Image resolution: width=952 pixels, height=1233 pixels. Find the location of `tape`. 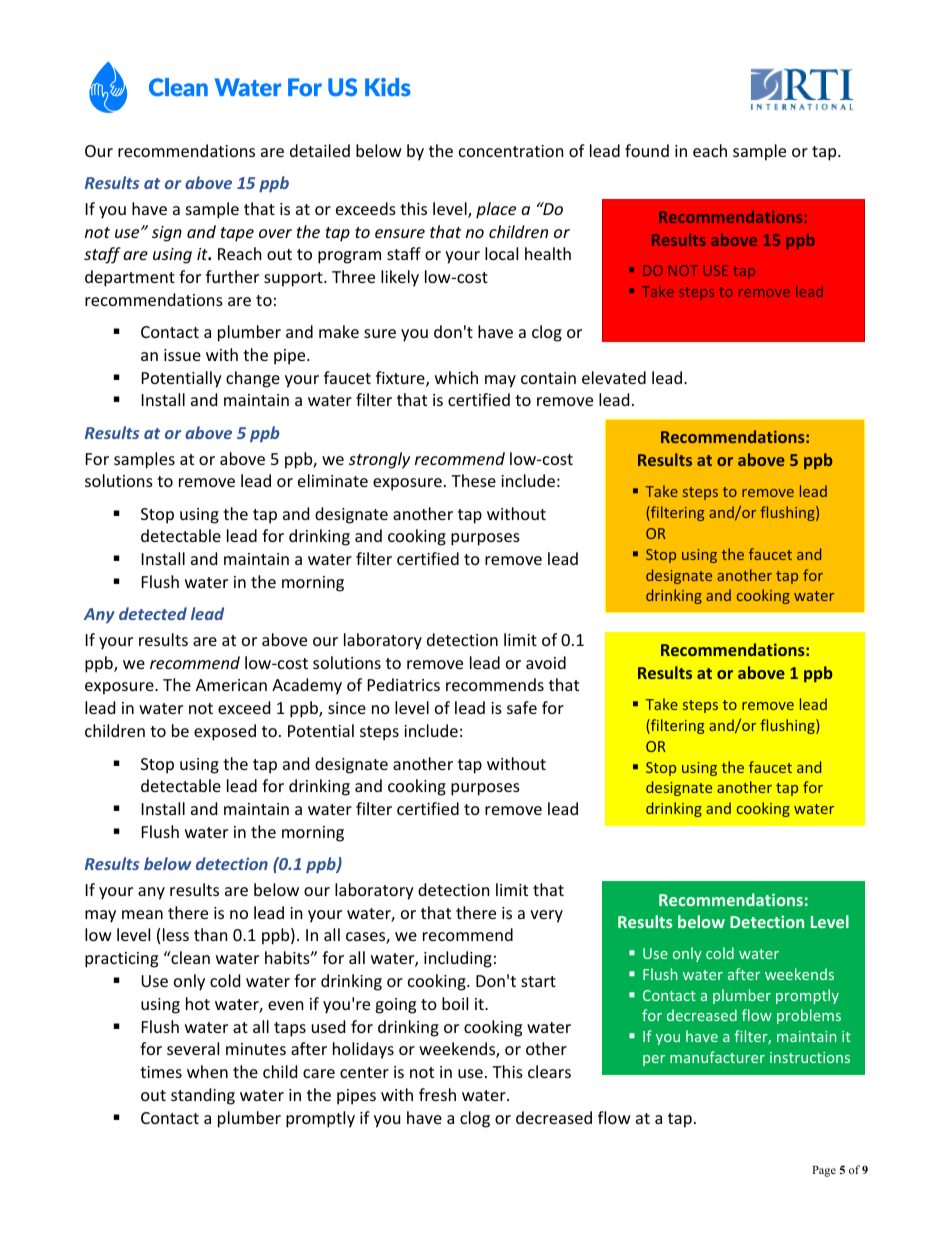

tape is located at coordinates (237, 234).
